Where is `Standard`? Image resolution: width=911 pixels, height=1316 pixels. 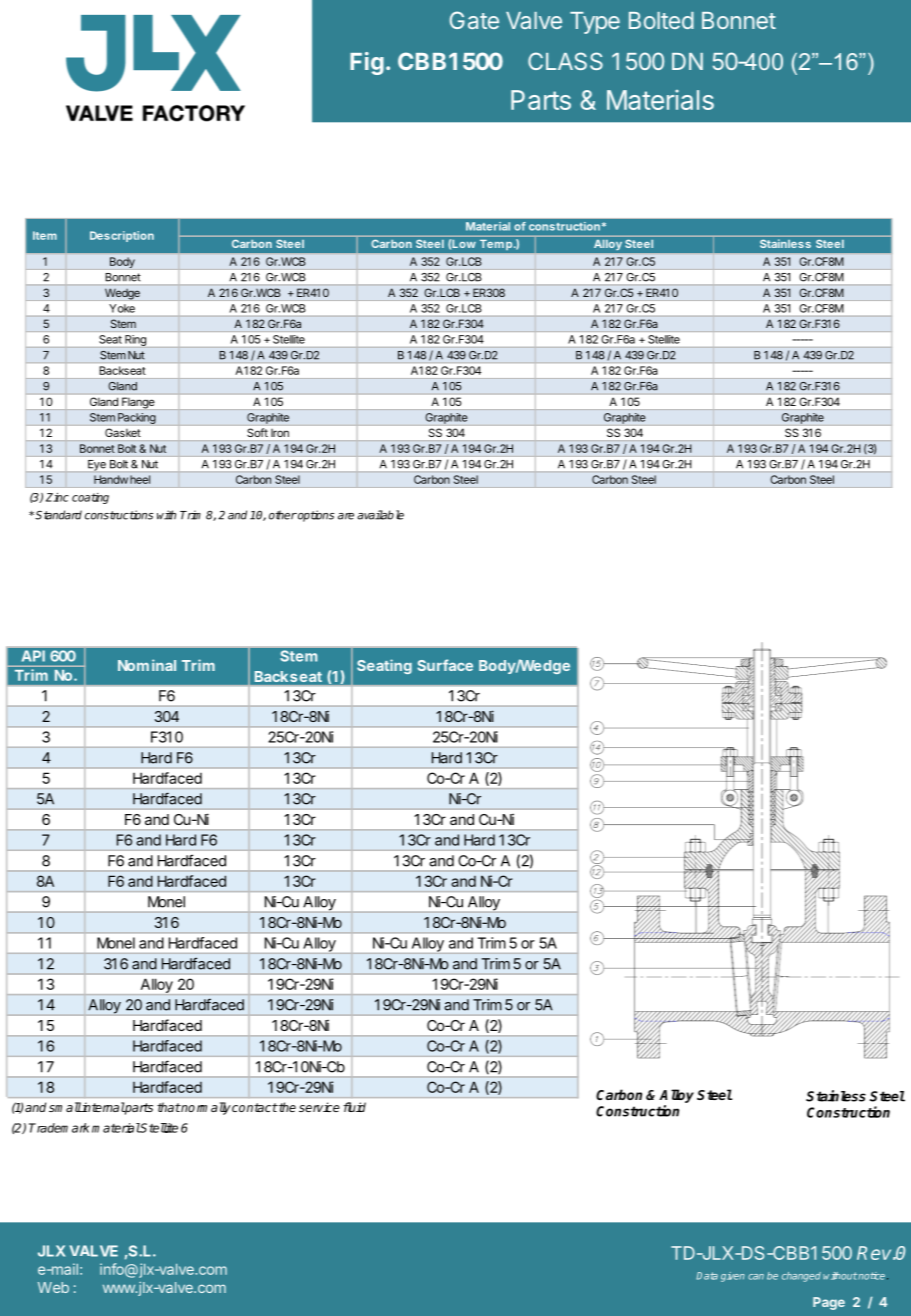 Standard is located at coordinates (58, 515).
